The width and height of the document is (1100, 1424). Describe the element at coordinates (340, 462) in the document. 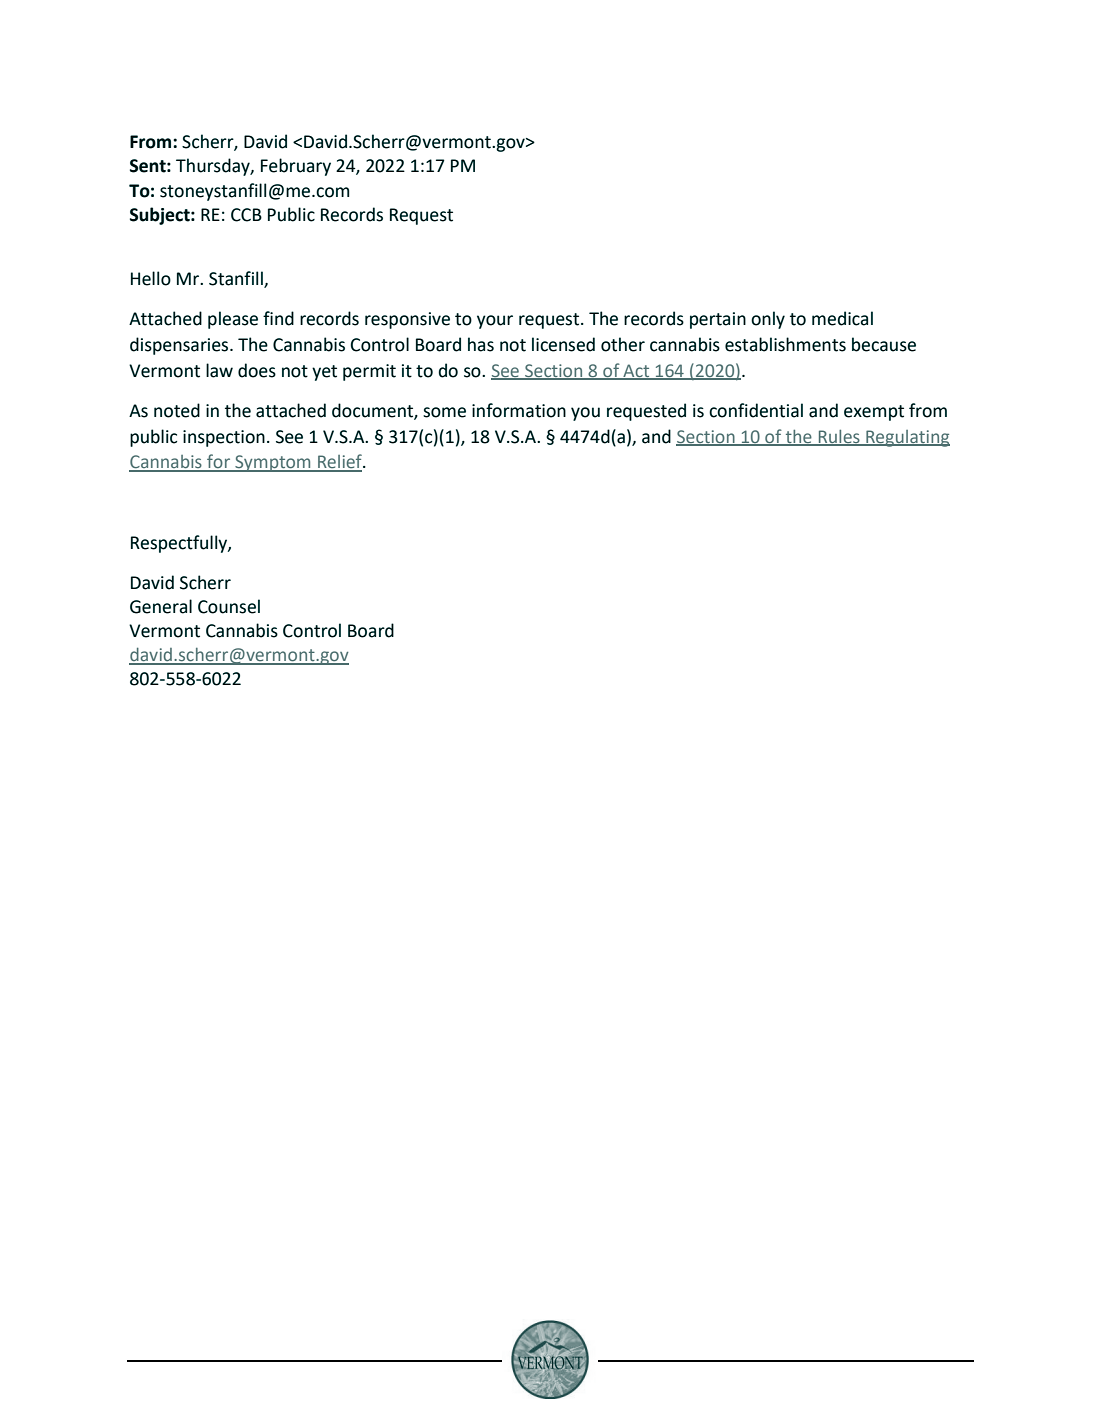

I see `Relief` at that location.
